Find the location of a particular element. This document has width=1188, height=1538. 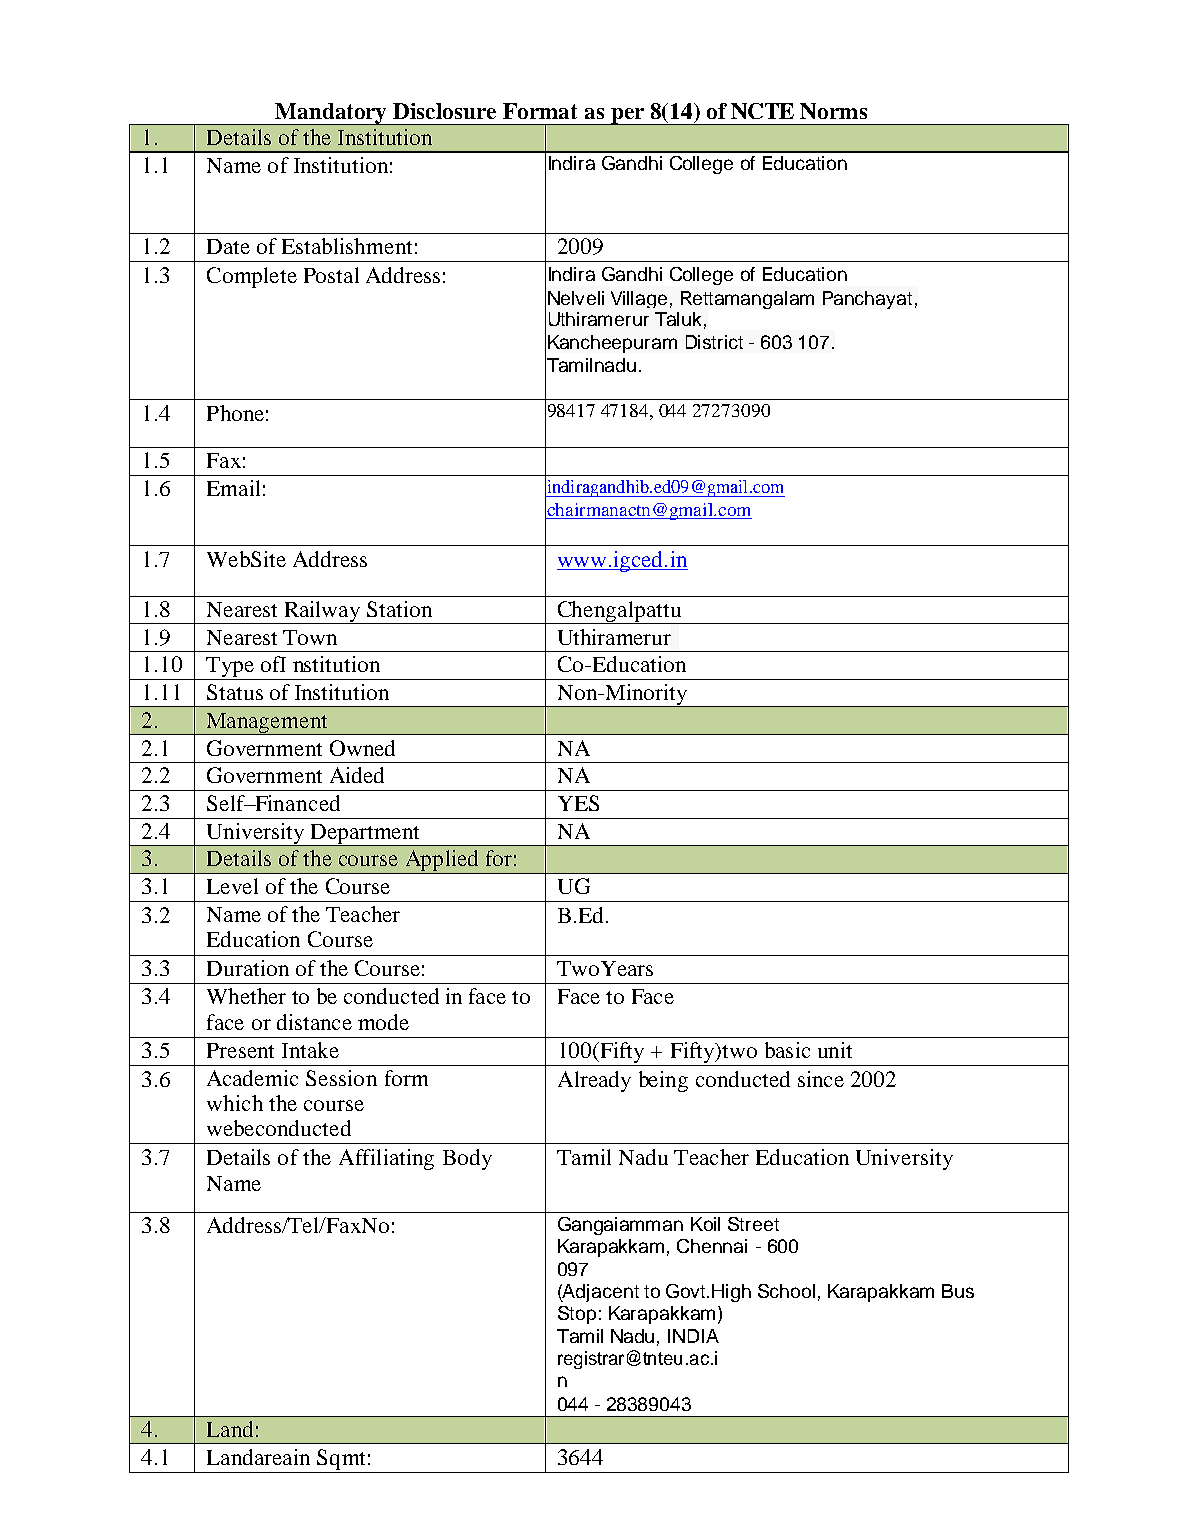

Body is located at coordinates (467, 1159).
